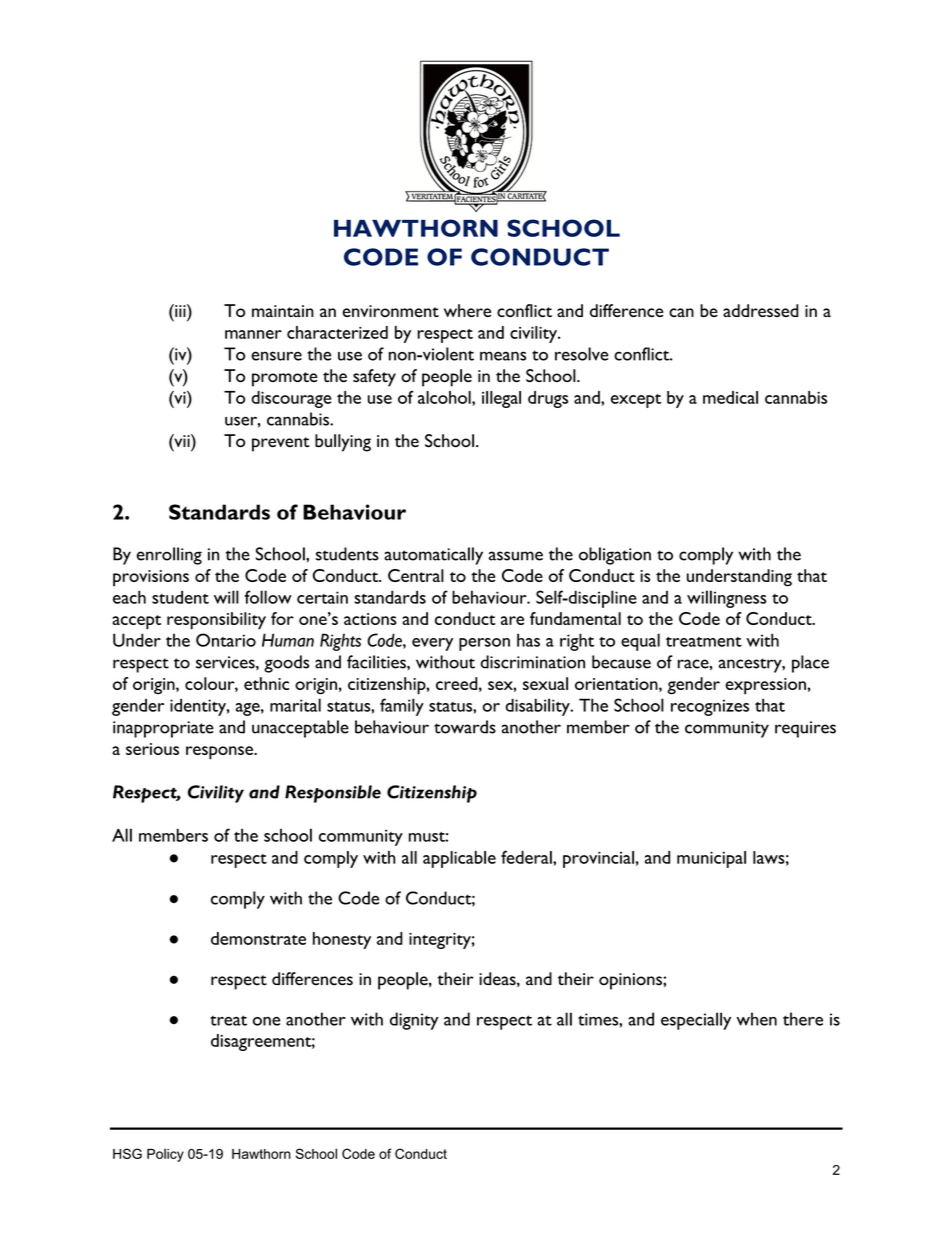 The width and height of the screenshot is (952, 1233). Describe the element at coordinates (710, 707) in the screenshot. I see `recognizes` at that location.
